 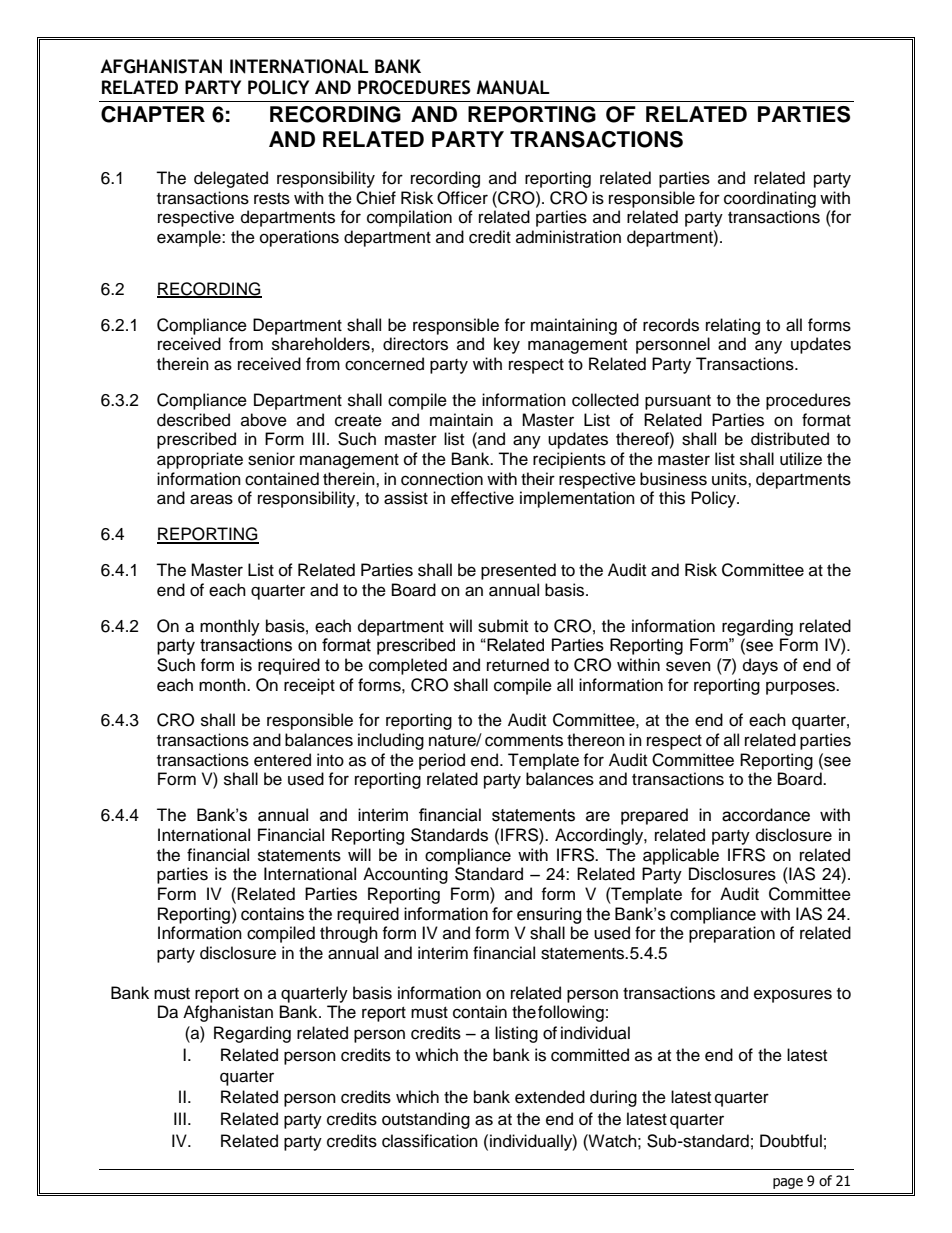 I want to click on preparation, so click(x=732, y=934).
